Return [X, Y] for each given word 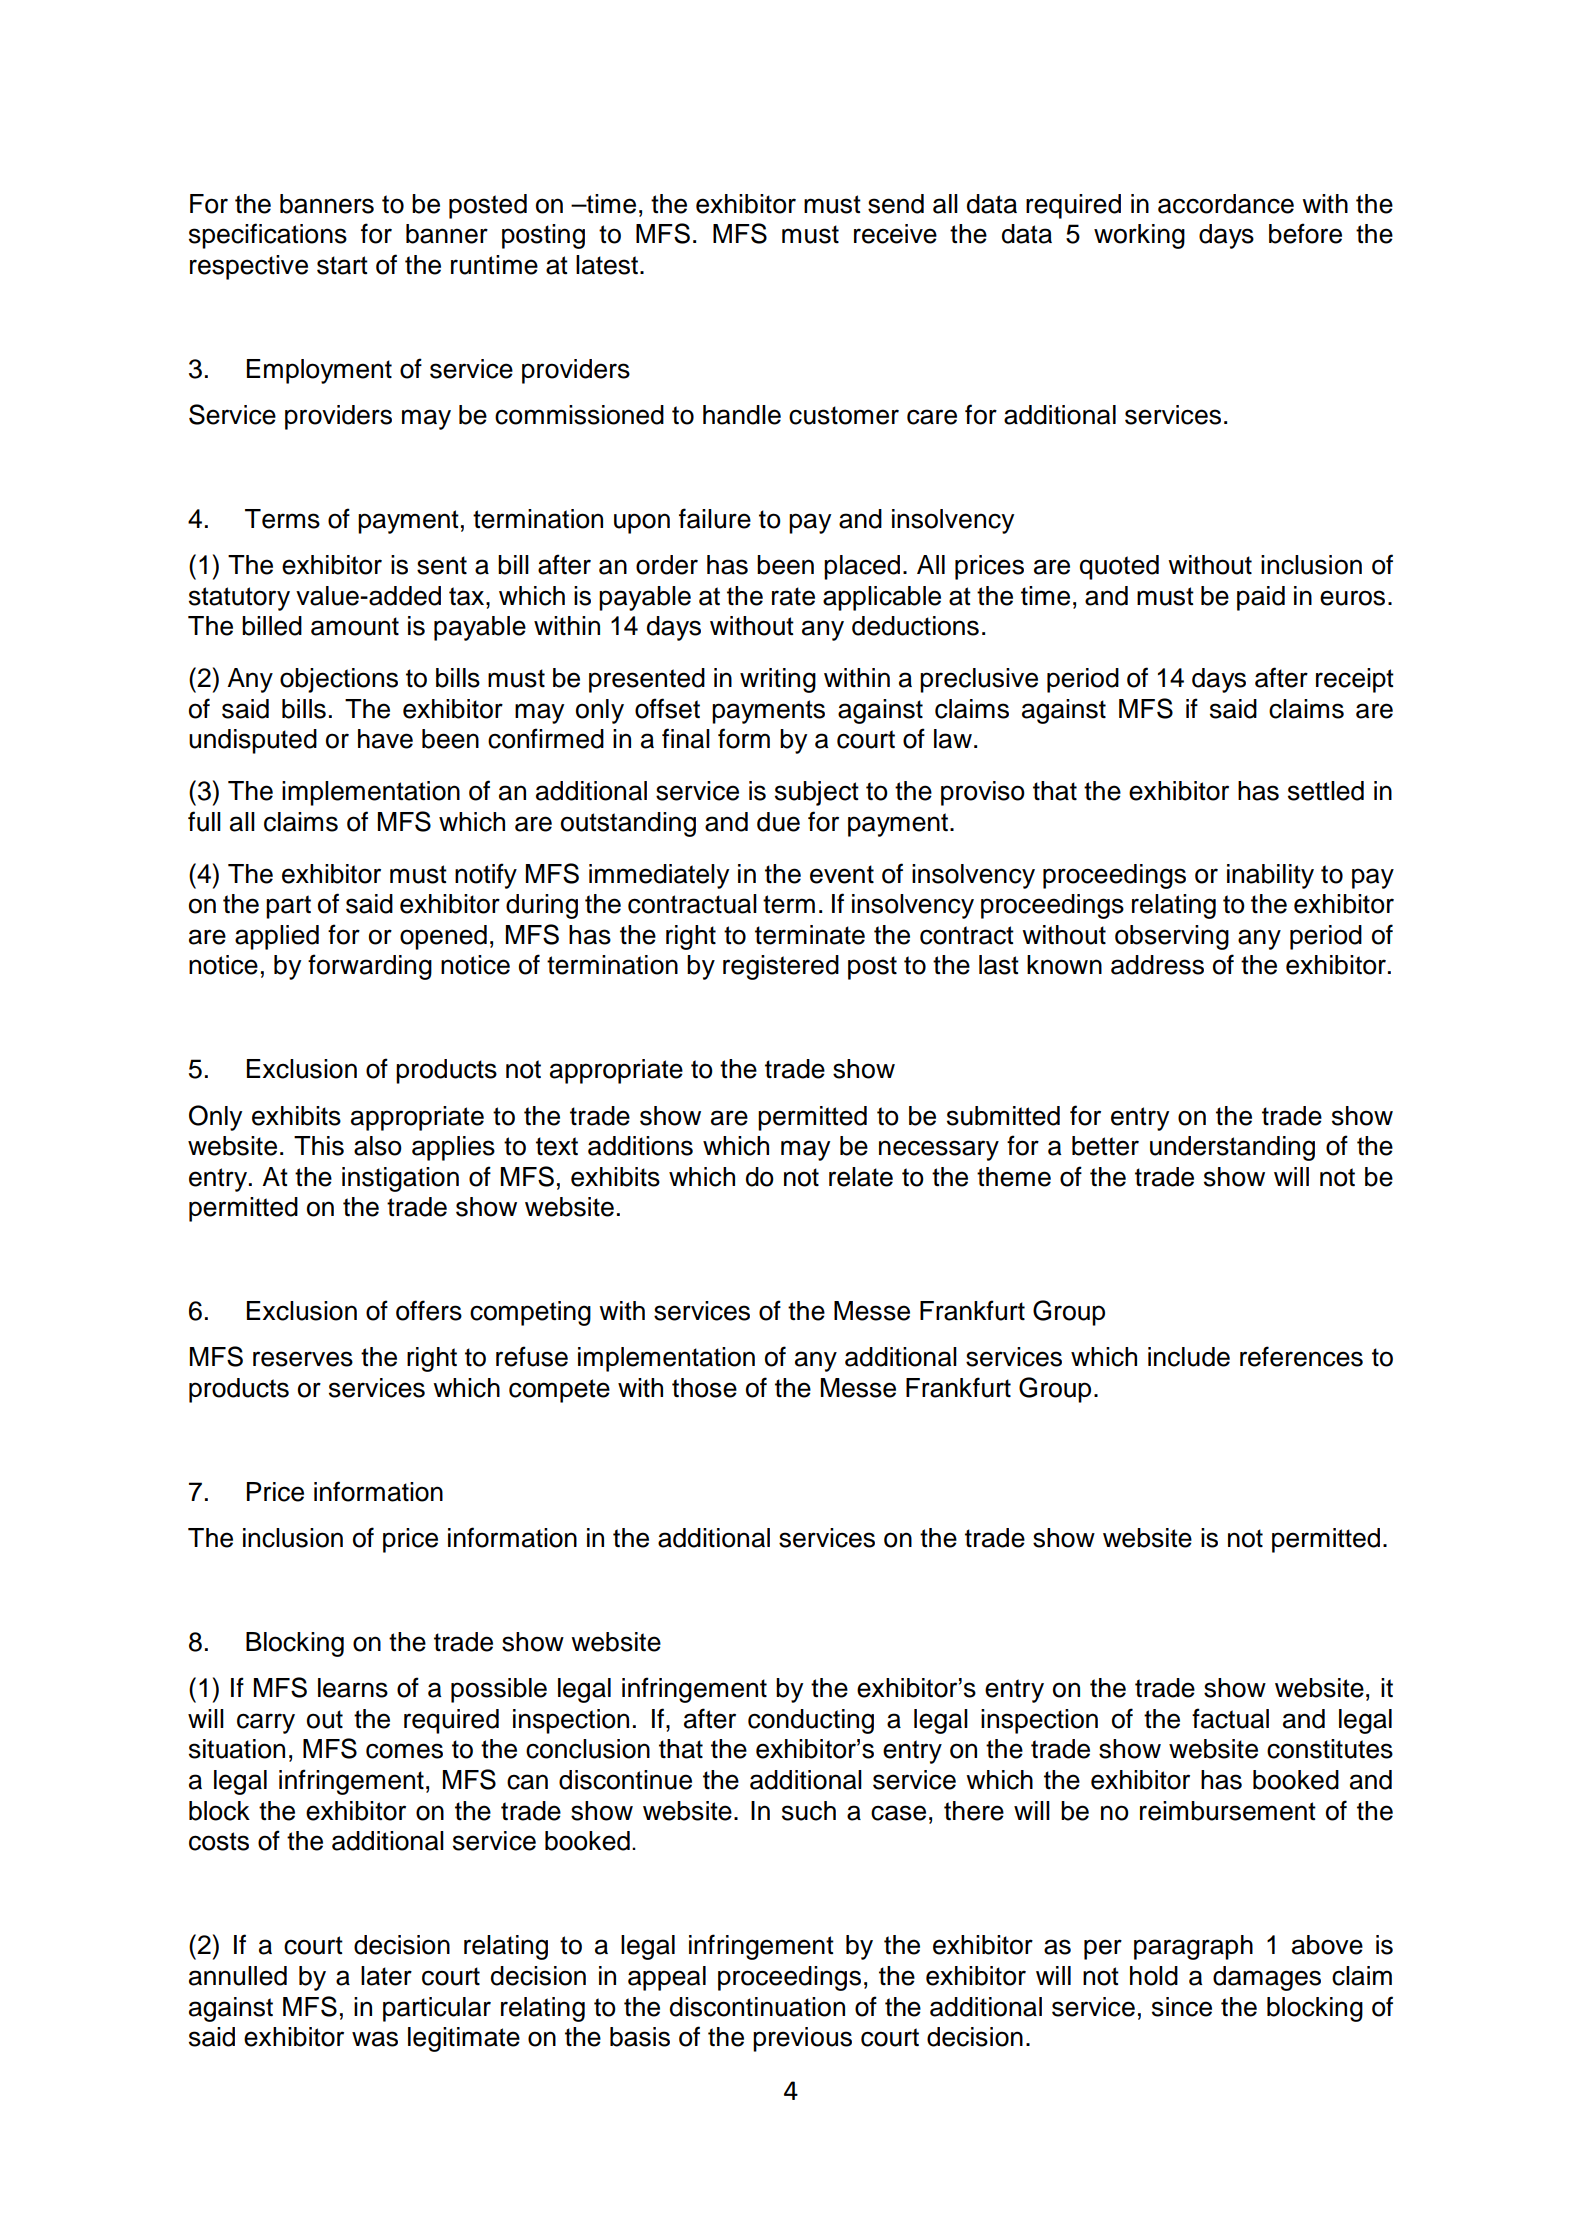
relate [861, 1177]
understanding [1232, 1148]
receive [895, 234]
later [386, 1976]
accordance [1226, 204]
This [319, 1146]
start [342, 265]
